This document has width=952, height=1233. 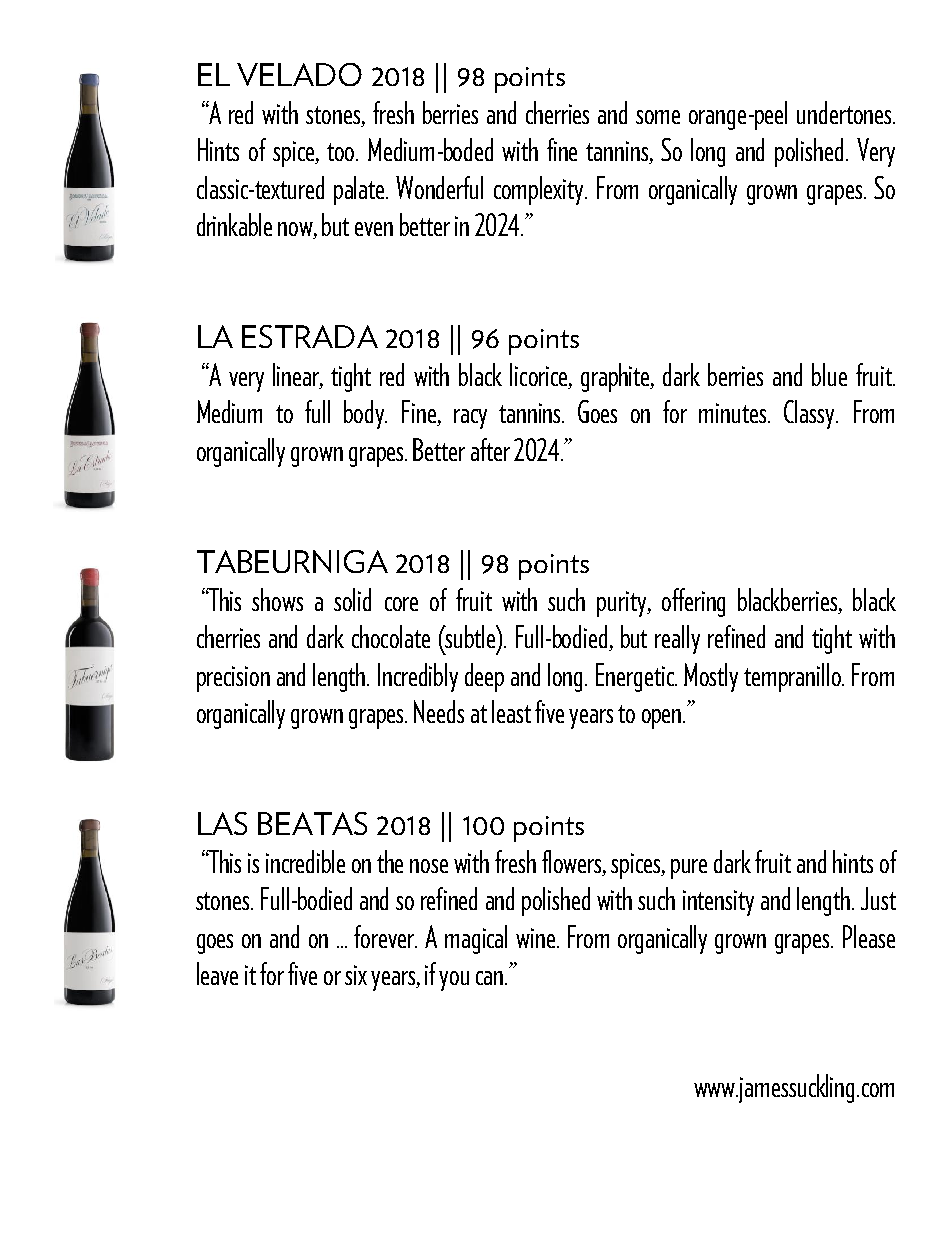 I want to click on too, so click(x=342, y=152).
